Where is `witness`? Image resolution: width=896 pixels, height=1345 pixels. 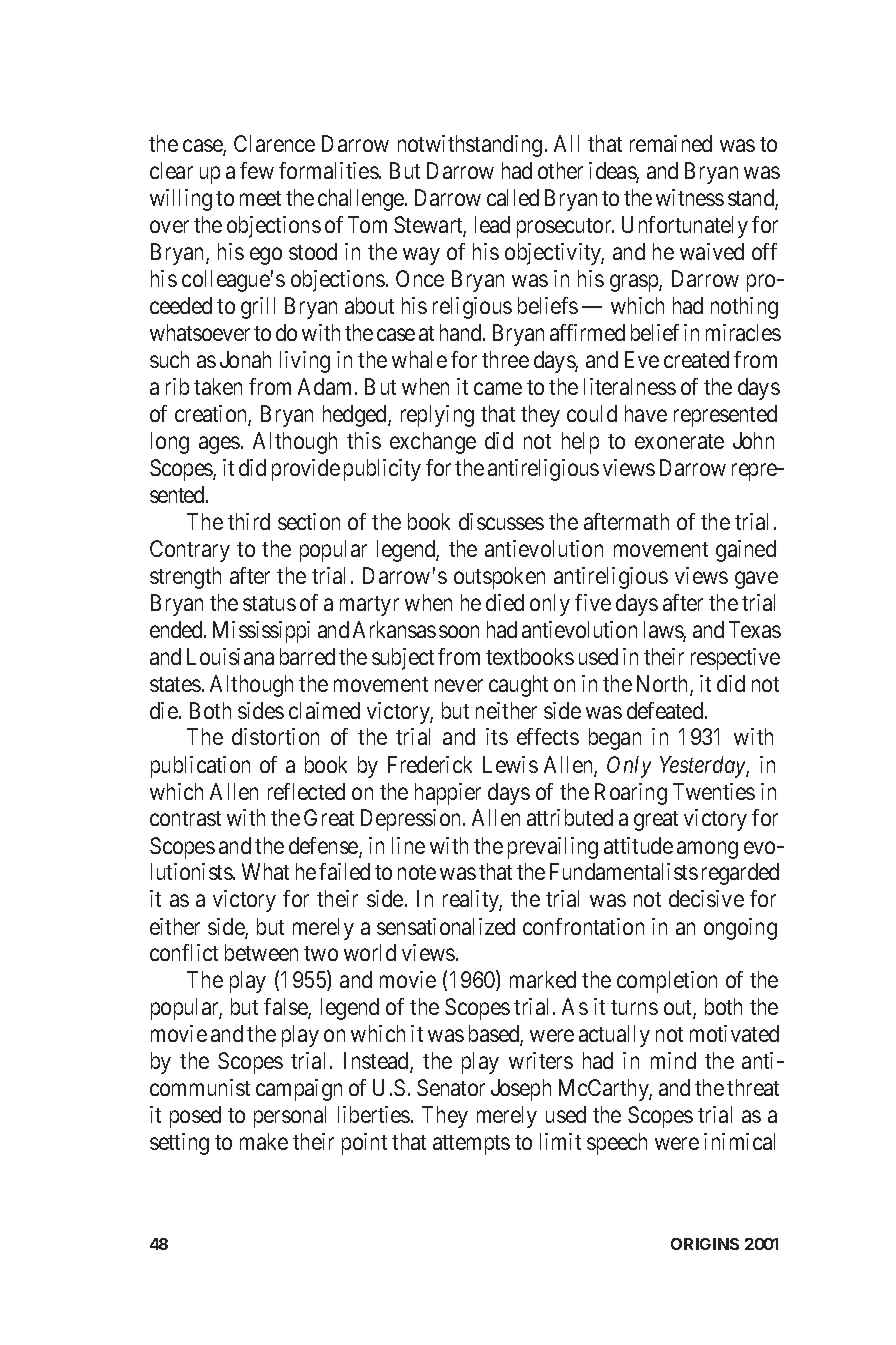 witness is located at coordinates (690, 197).
